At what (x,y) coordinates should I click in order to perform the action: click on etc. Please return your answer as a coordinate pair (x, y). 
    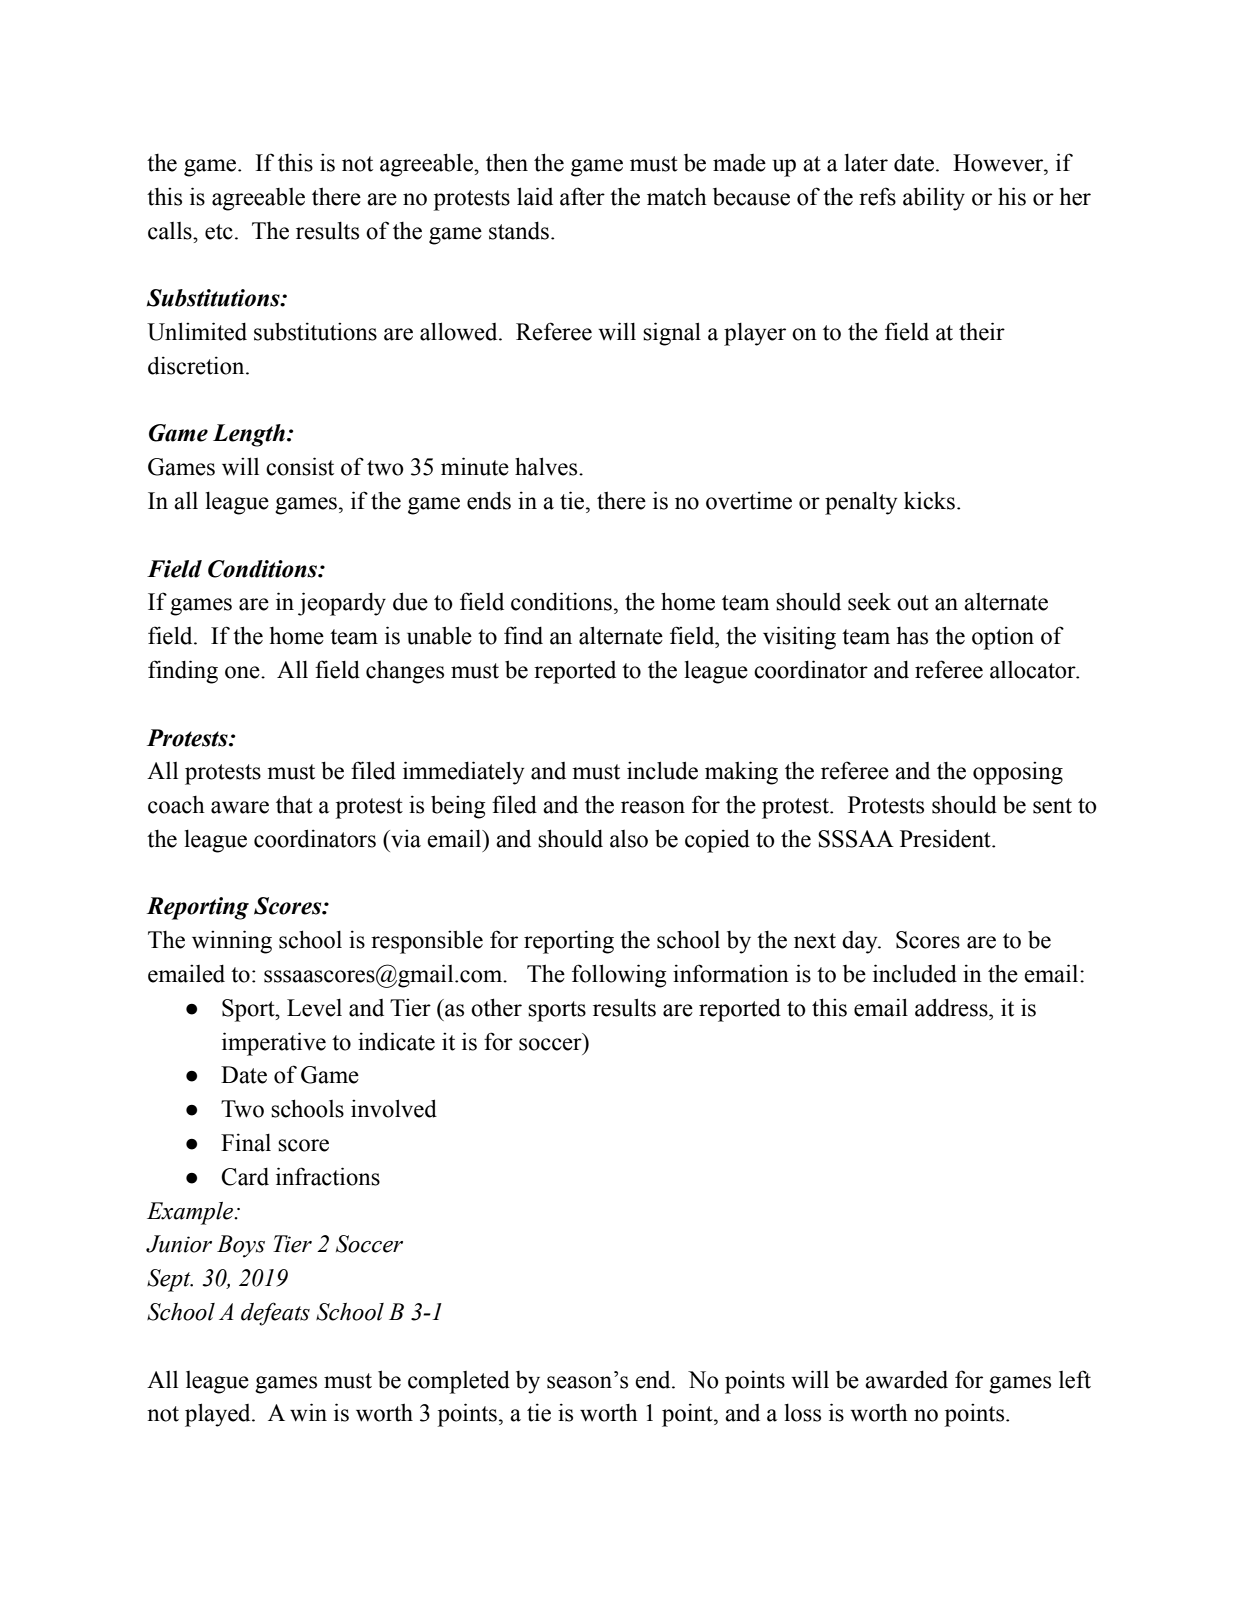
    Looking at the image, I should click on (219, 232).
